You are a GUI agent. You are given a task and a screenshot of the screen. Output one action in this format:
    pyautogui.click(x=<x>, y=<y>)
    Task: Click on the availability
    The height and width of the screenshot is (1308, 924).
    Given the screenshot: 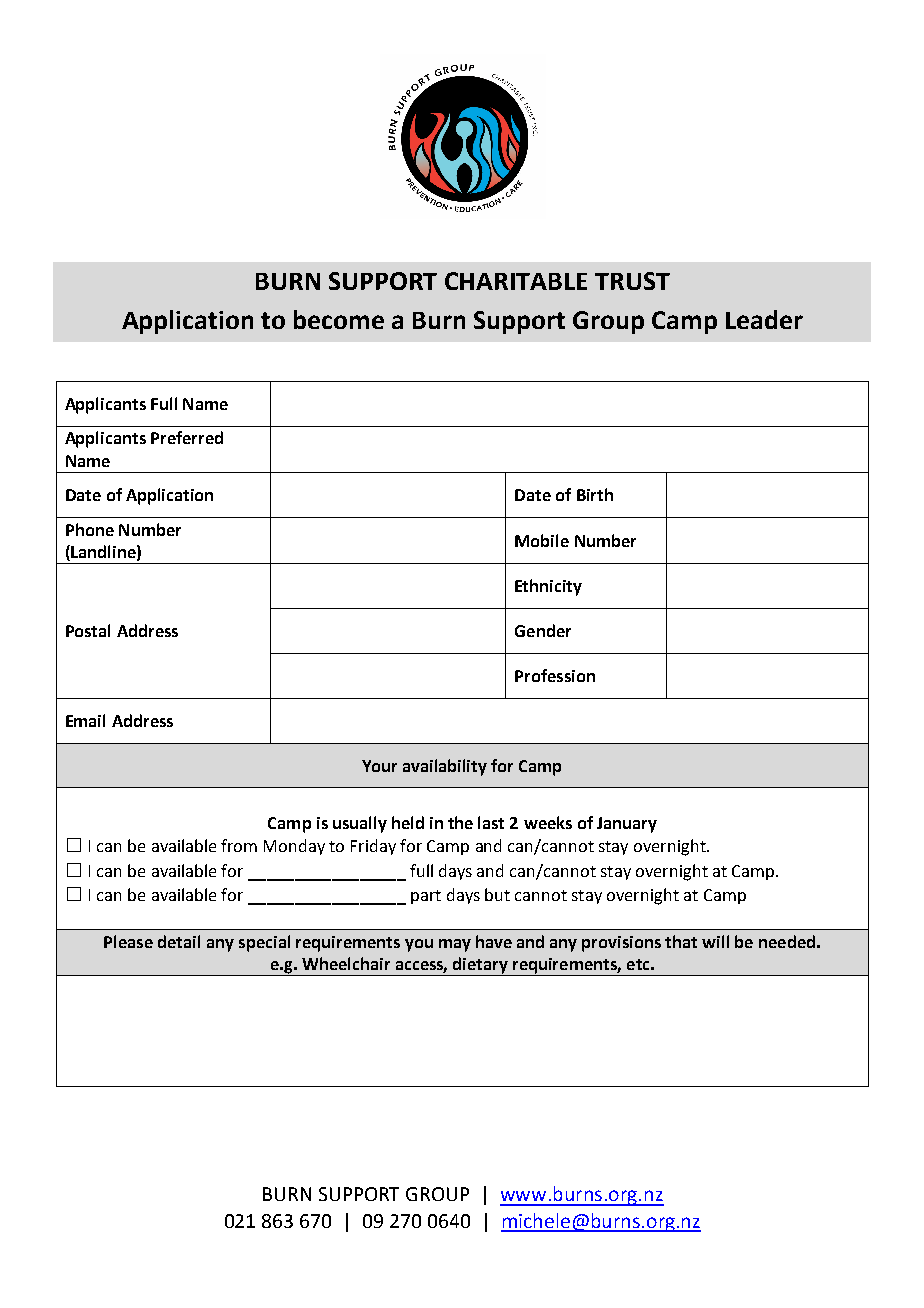 What is the action you would take?
    pyautogui.click(x=445, y=767)
